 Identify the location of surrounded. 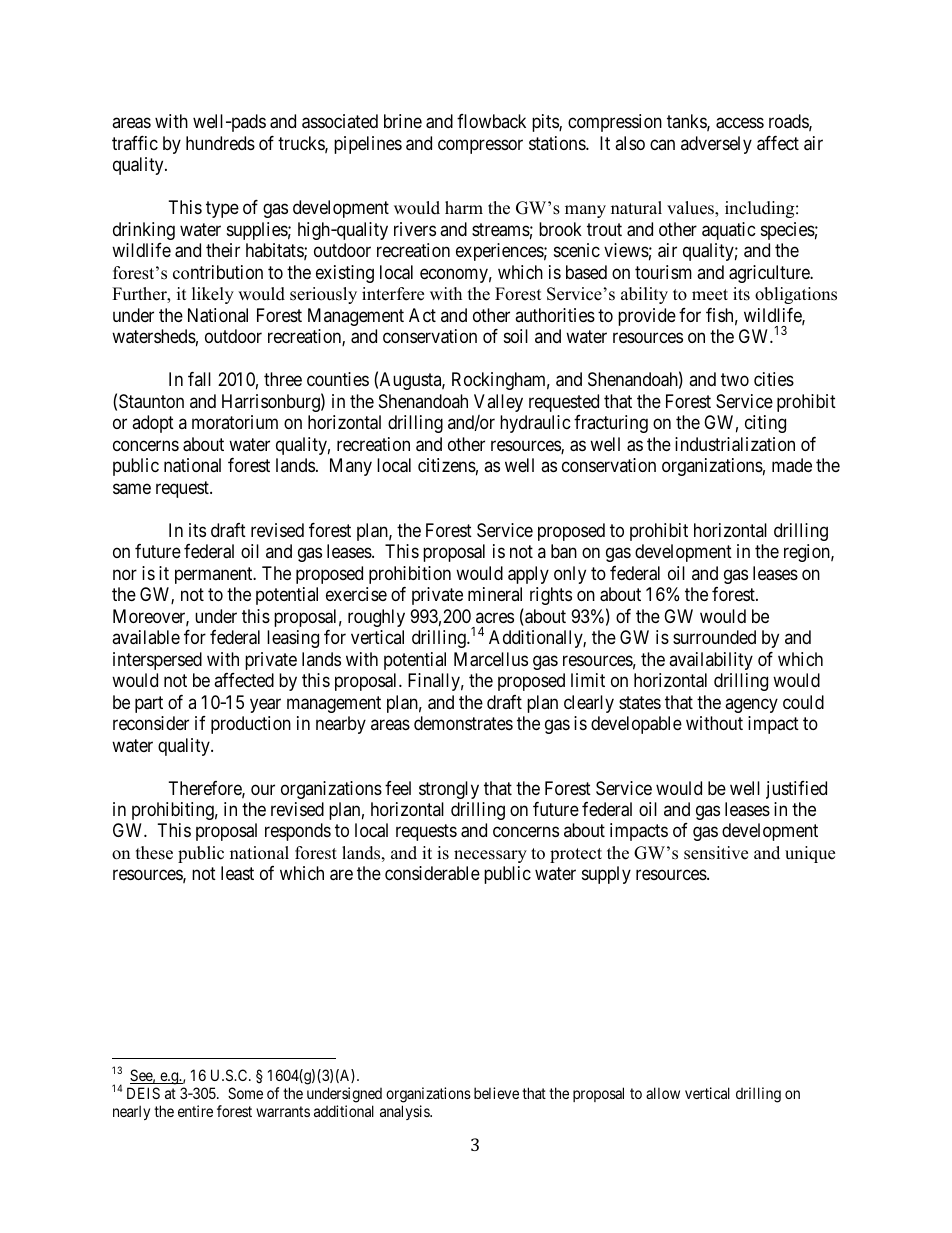
(714, 637).
